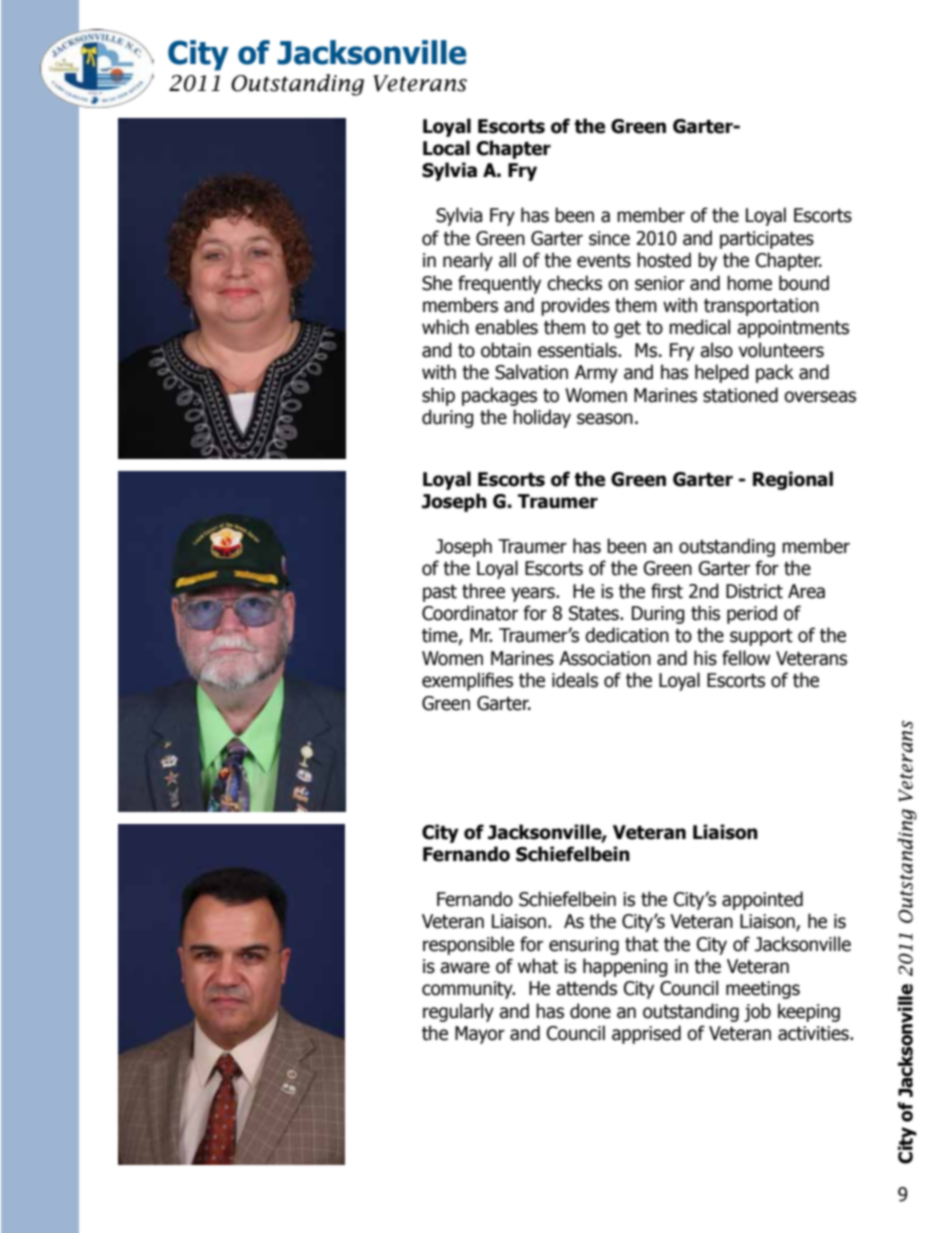  What do you see at coordinates (604, 261) in the page?
I see `events` at bounding box center [604, 261].
